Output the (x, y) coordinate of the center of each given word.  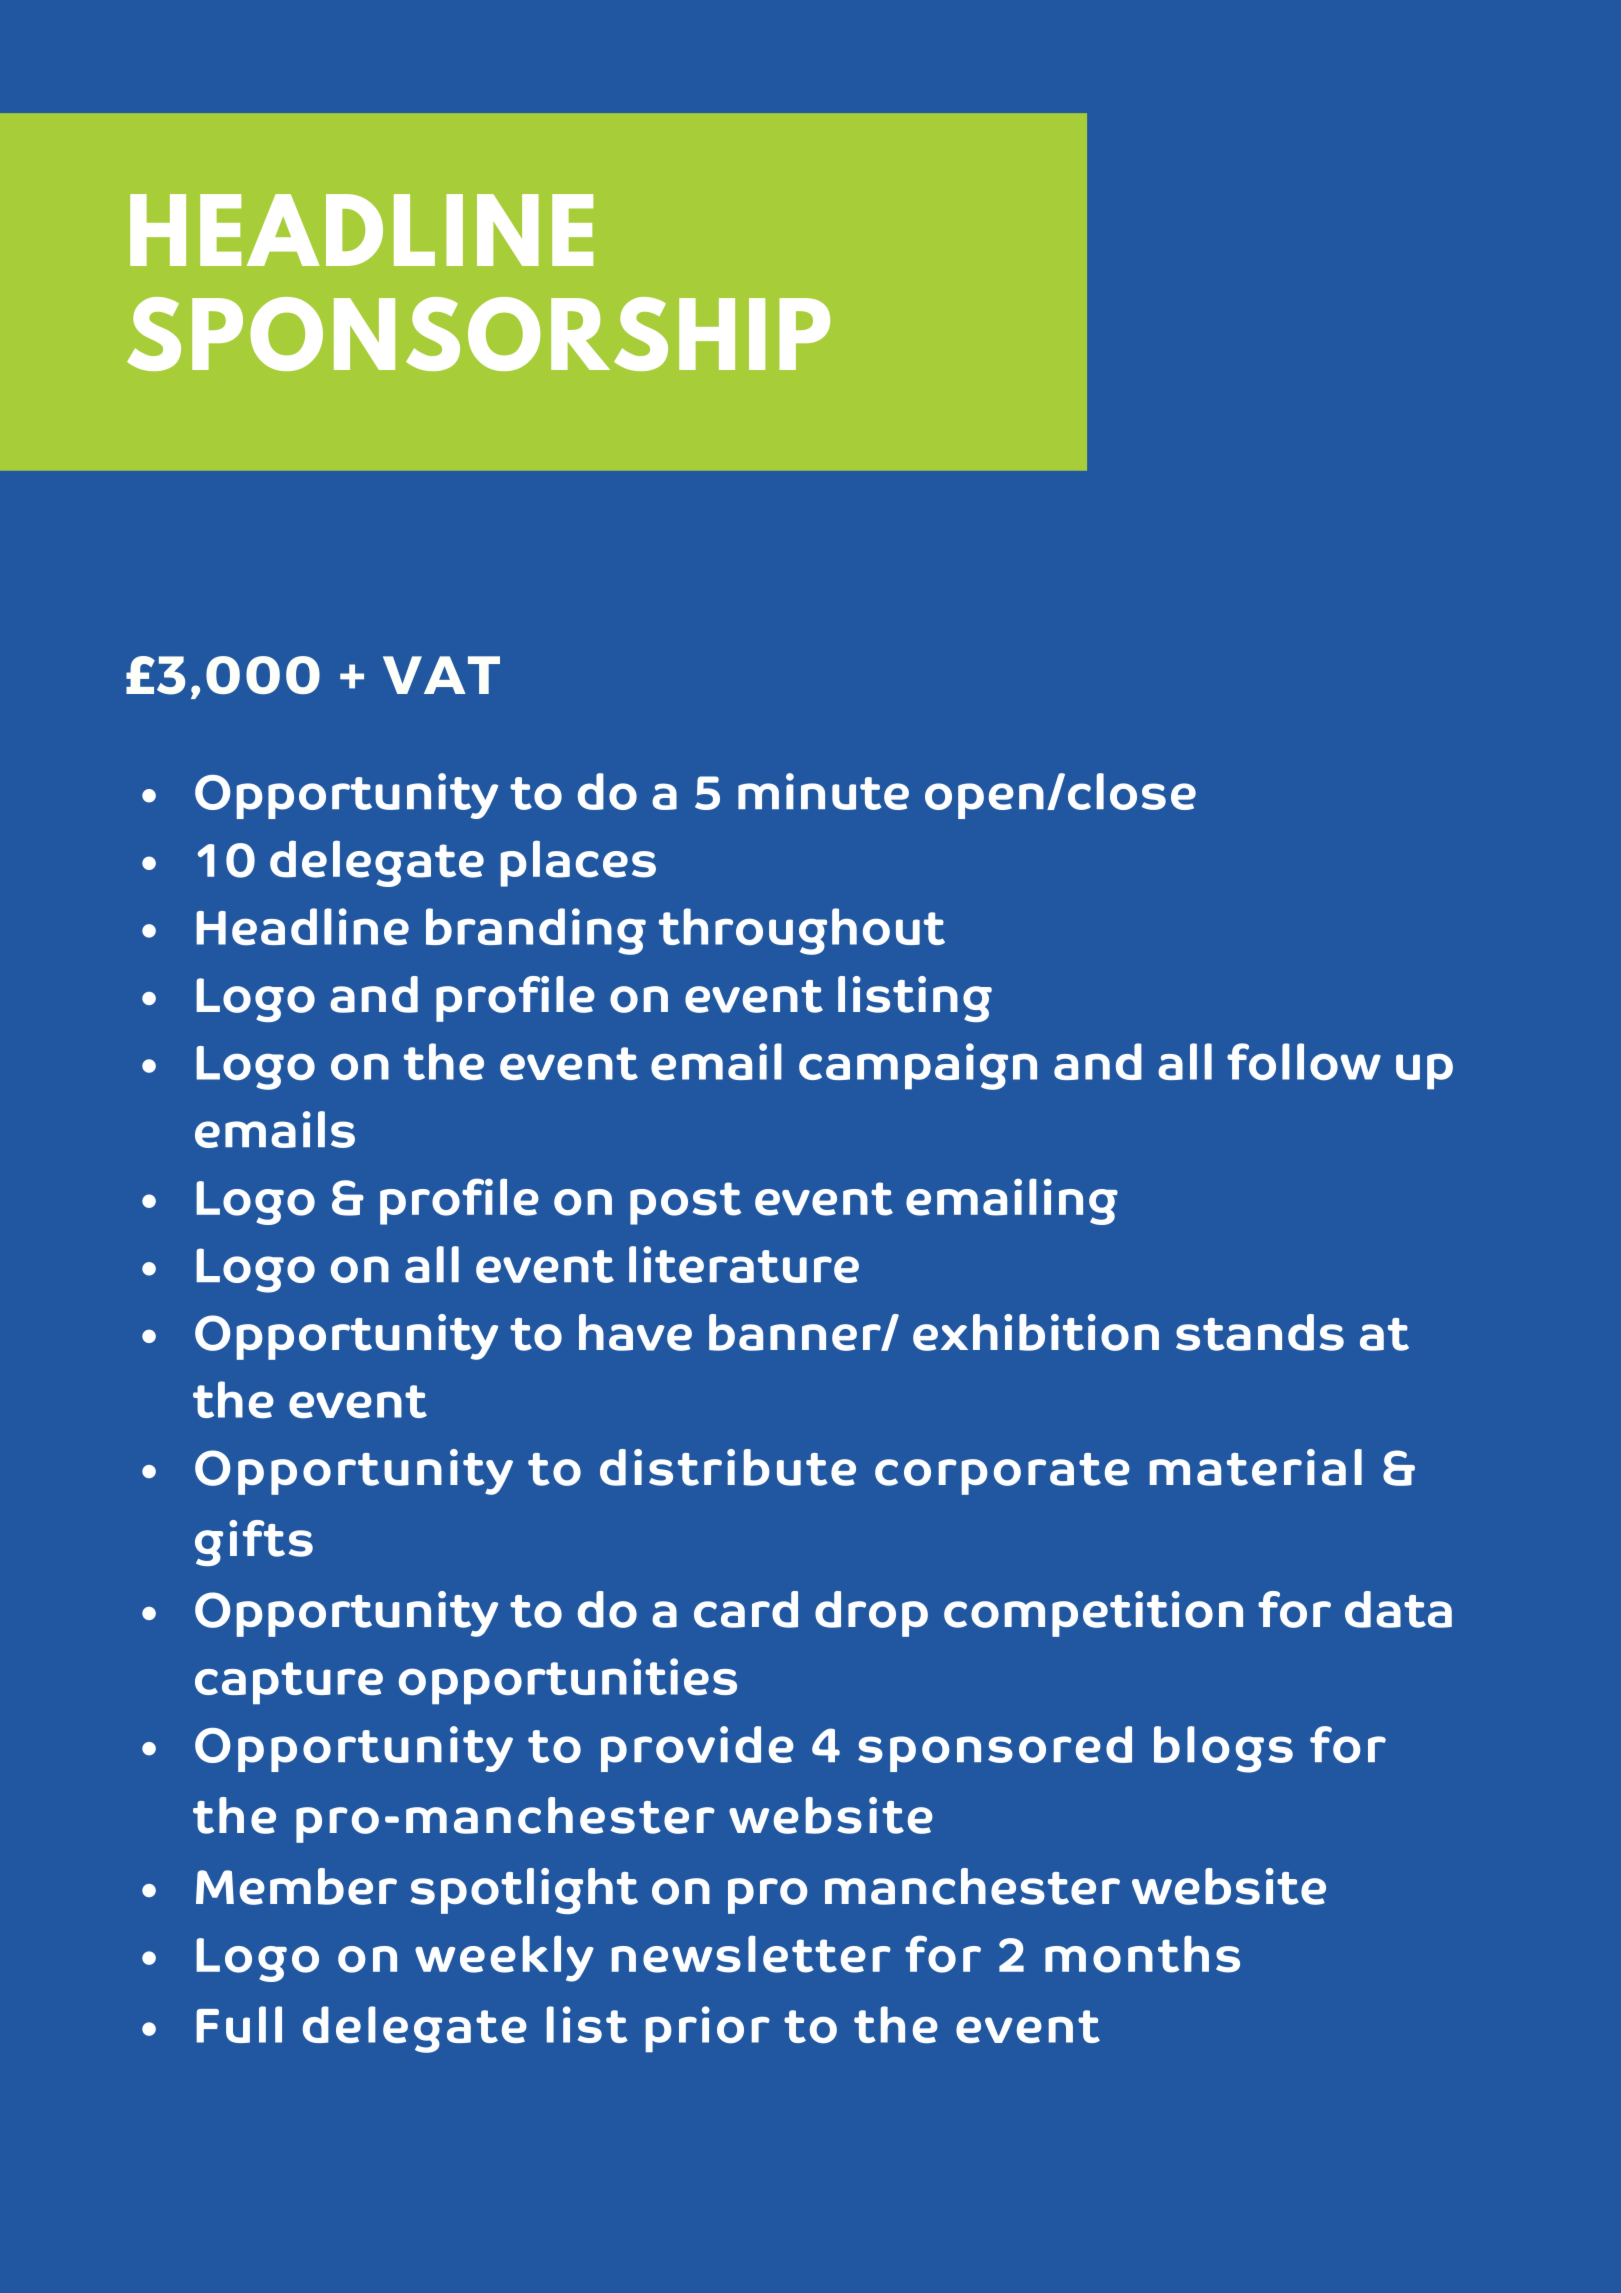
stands (1260, 1332)
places (578, 863)
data (1398, 1609)
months (1142, 1954)
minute (823, 791)
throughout (802, 931)
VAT (441, 675)
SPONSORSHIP (478, 334)
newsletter (751, 1954)
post (685, 1203)
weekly (504, 1958)
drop (871, 1614)
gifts (254, 1543)
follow (1304, 1062)
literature (744, 1264)
